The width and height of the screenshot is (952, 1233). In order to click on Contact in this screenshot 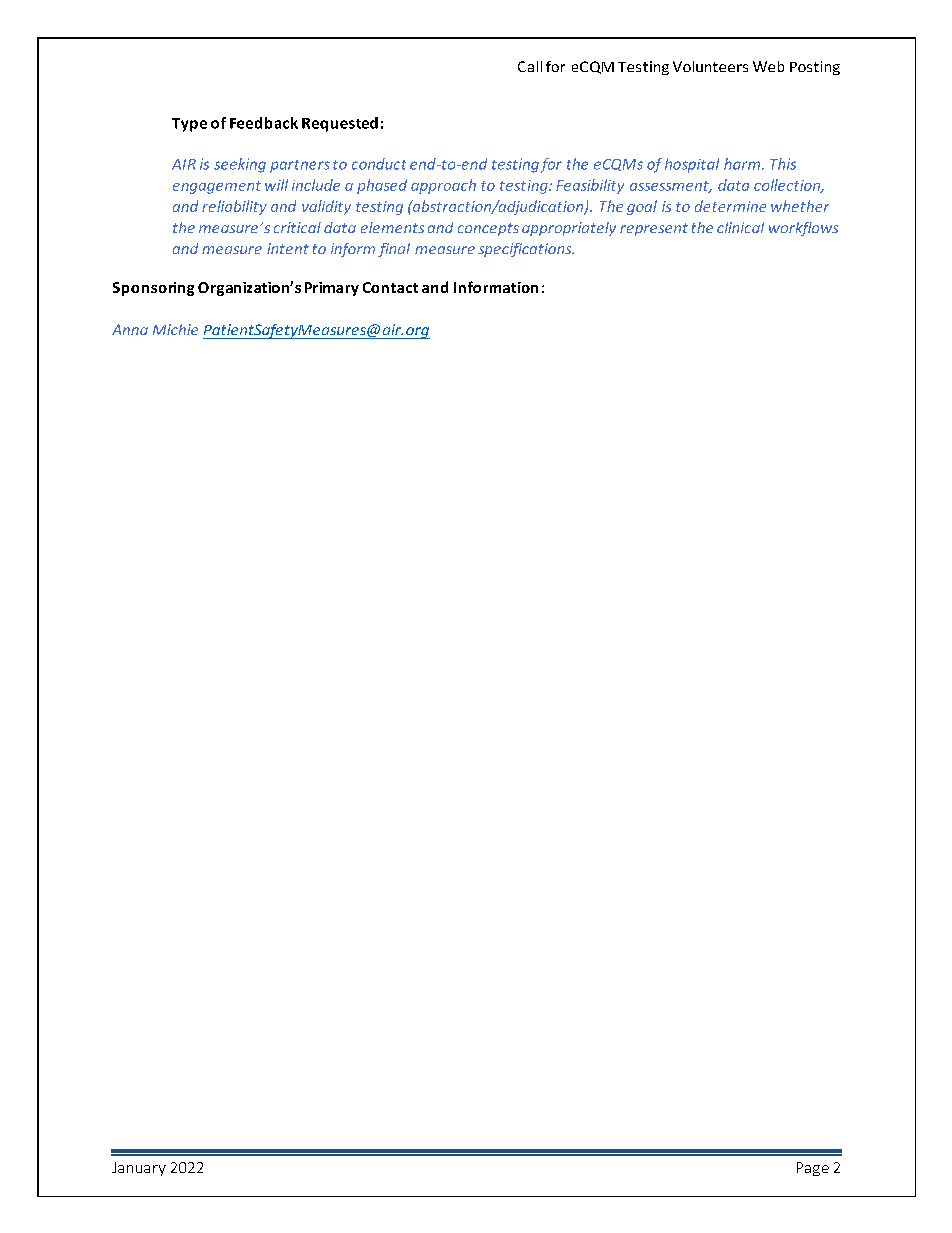, I will do `click(390, 287)`.
